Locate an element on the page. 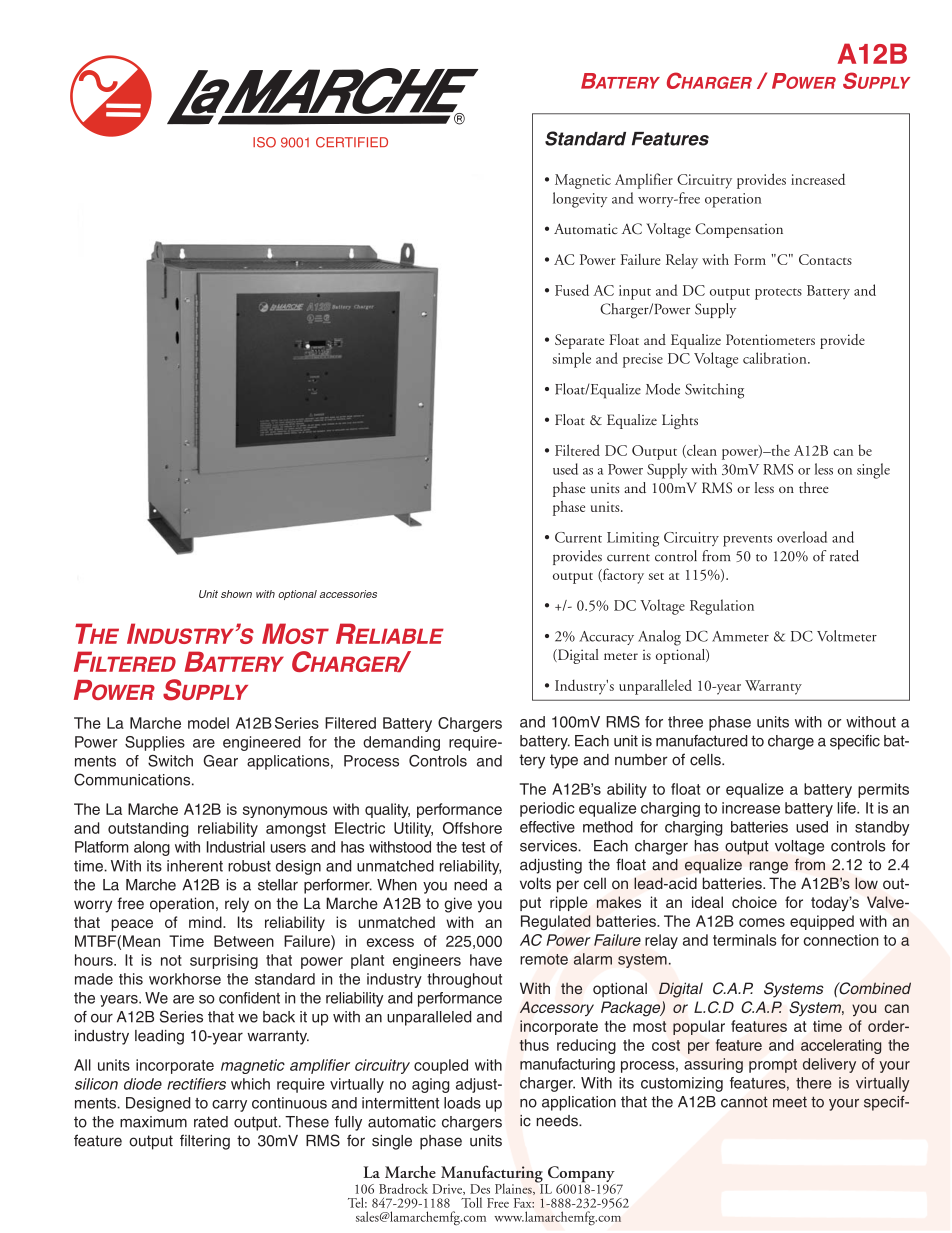  Drive is located at coordinates (448, 1189).
